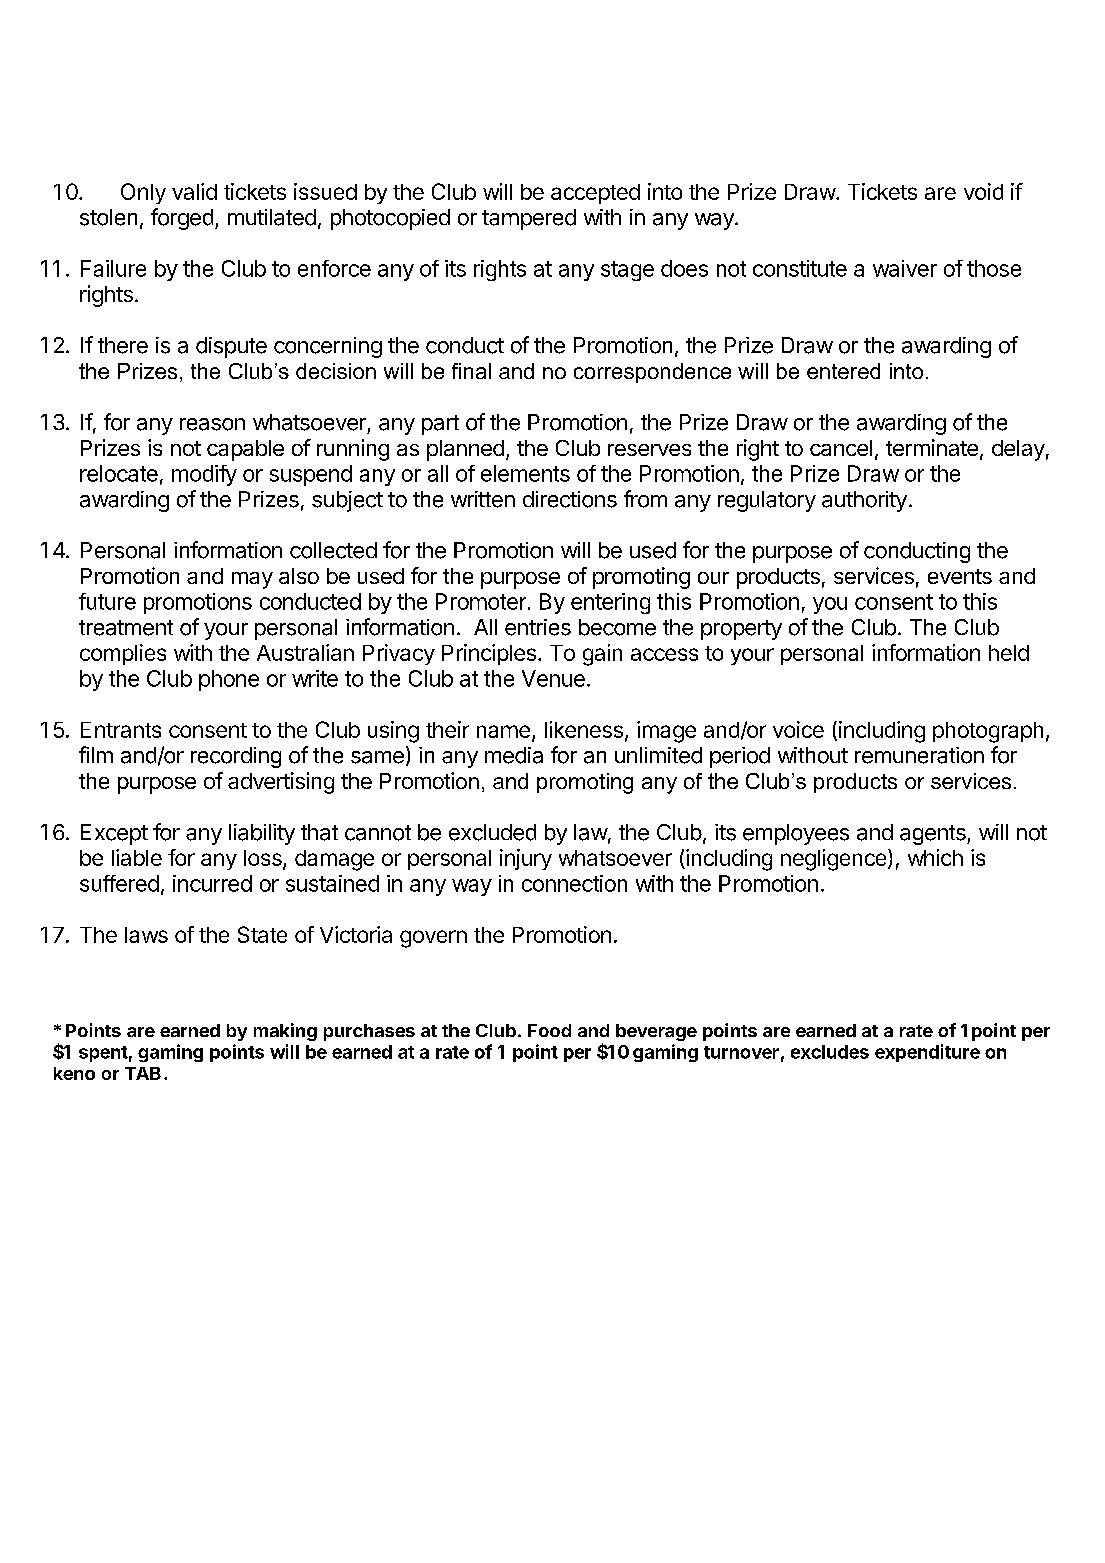  I want to click on directions, so click(570, 499).
